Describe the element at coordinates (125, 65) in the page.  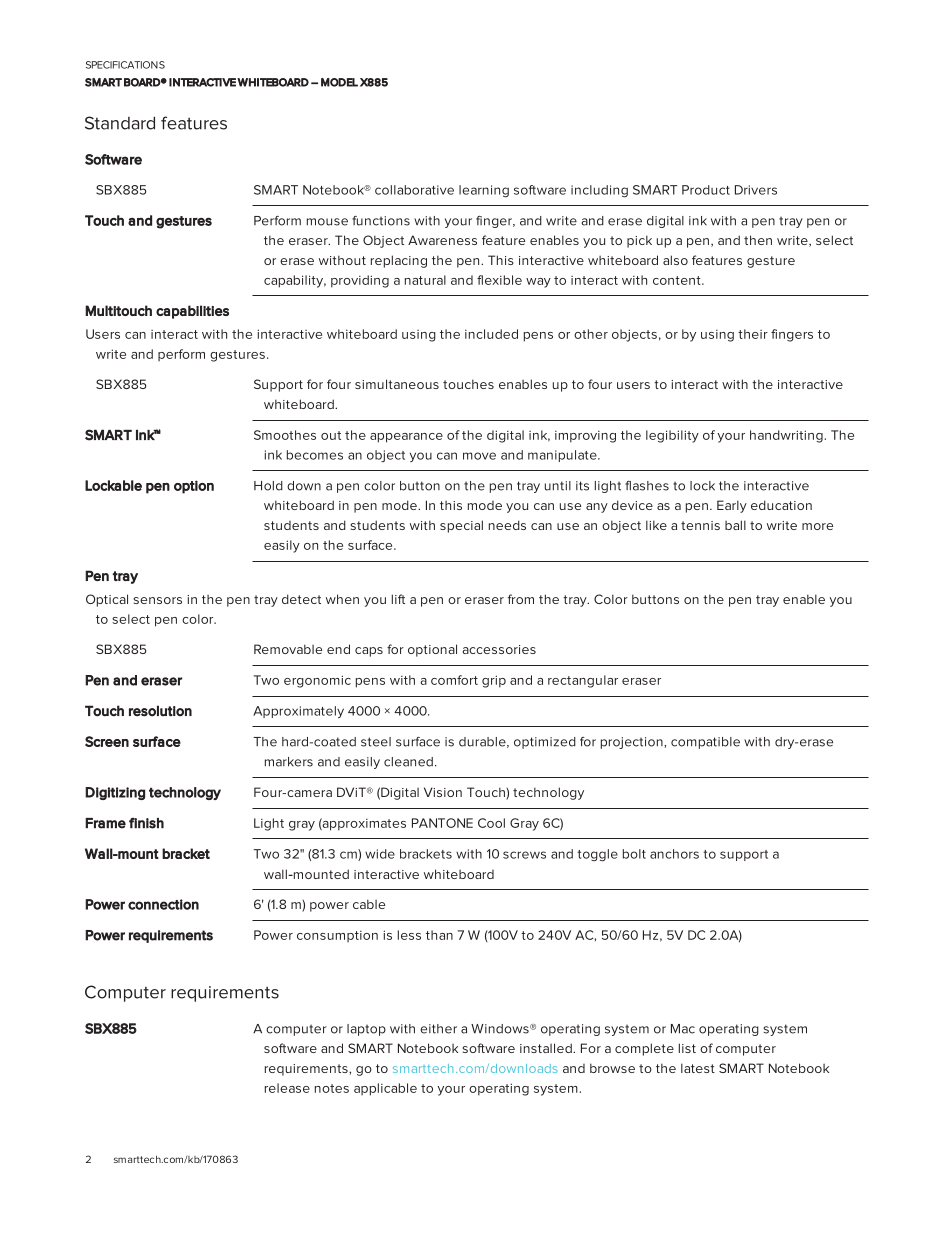
I see `SPECIFICATIONS` at that location.
